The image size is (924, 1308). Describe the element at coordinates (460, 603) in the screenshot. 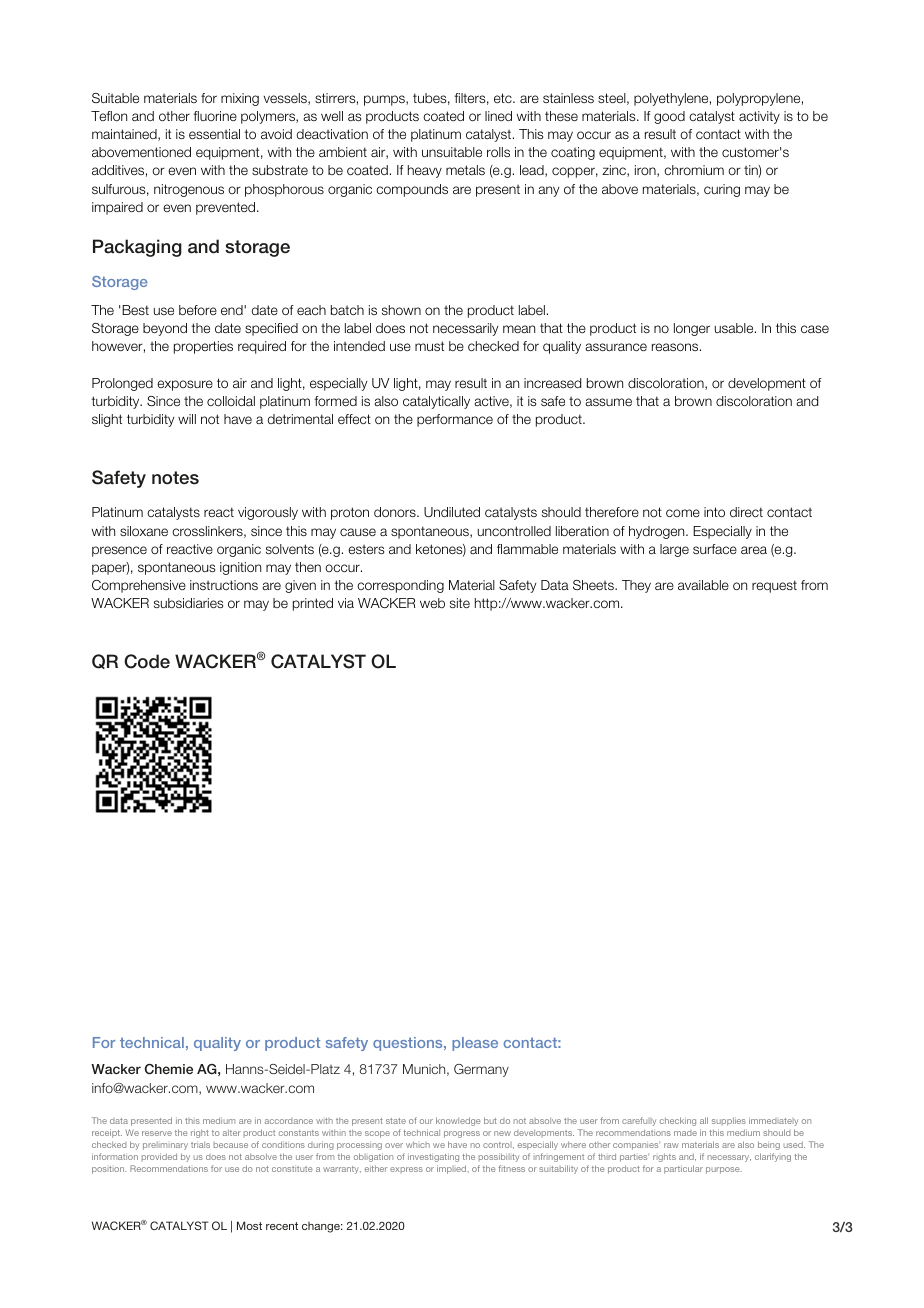

I see `site` at that location.
